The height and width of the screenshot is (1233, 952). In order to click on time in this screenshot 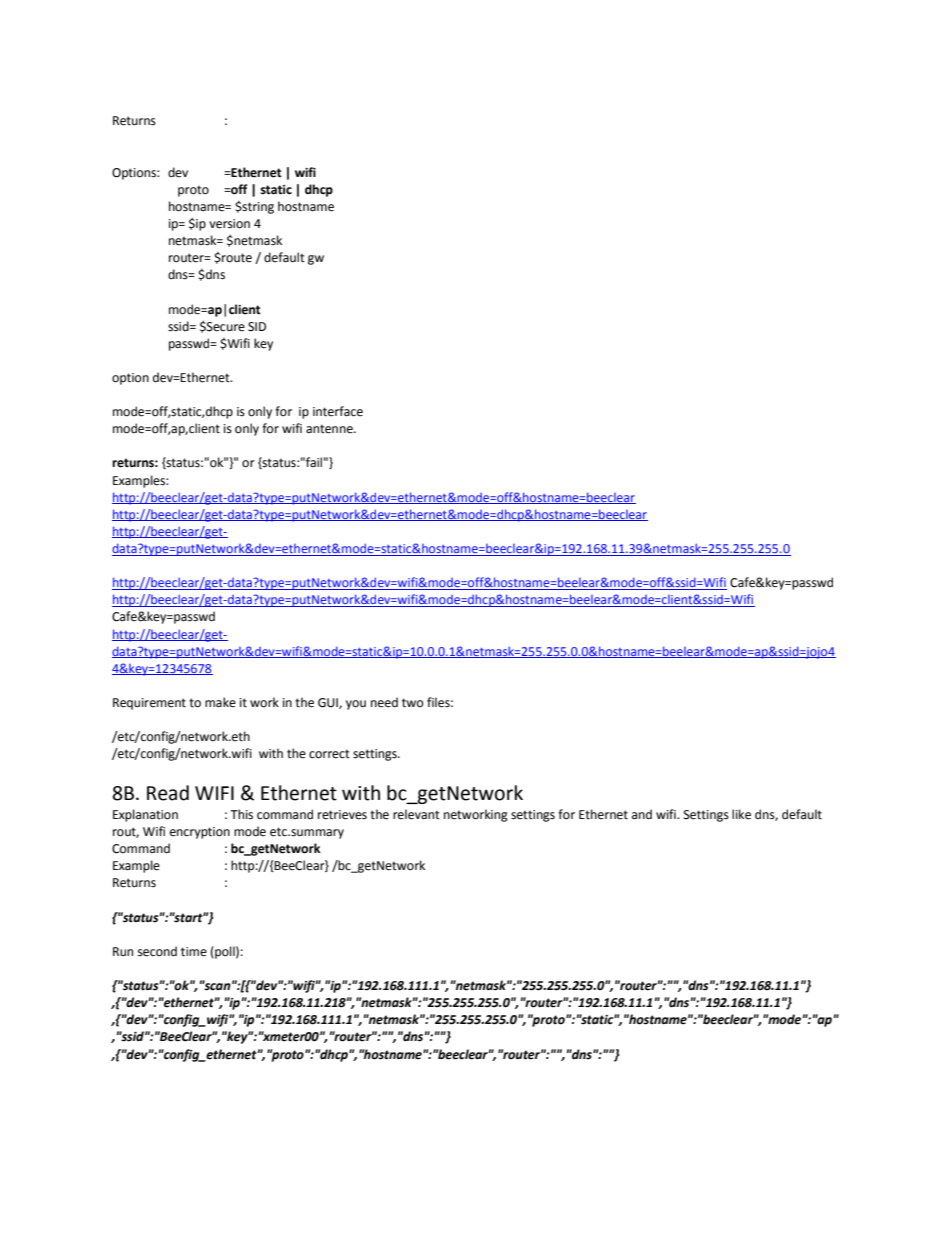, I will do `click(194, 952)`.
